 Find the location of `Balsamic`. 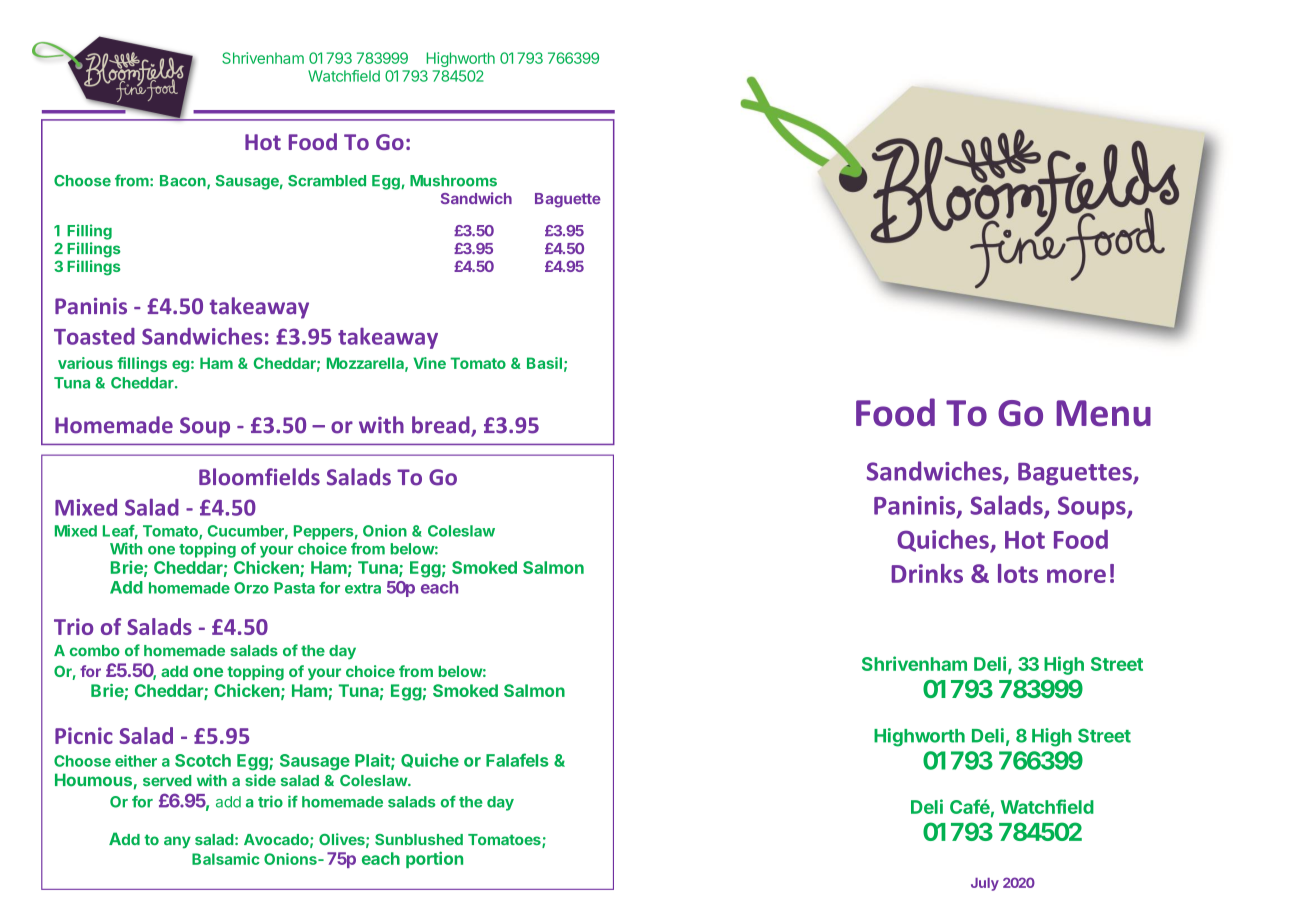

Balsamic is located at coordinates (226, 859).
